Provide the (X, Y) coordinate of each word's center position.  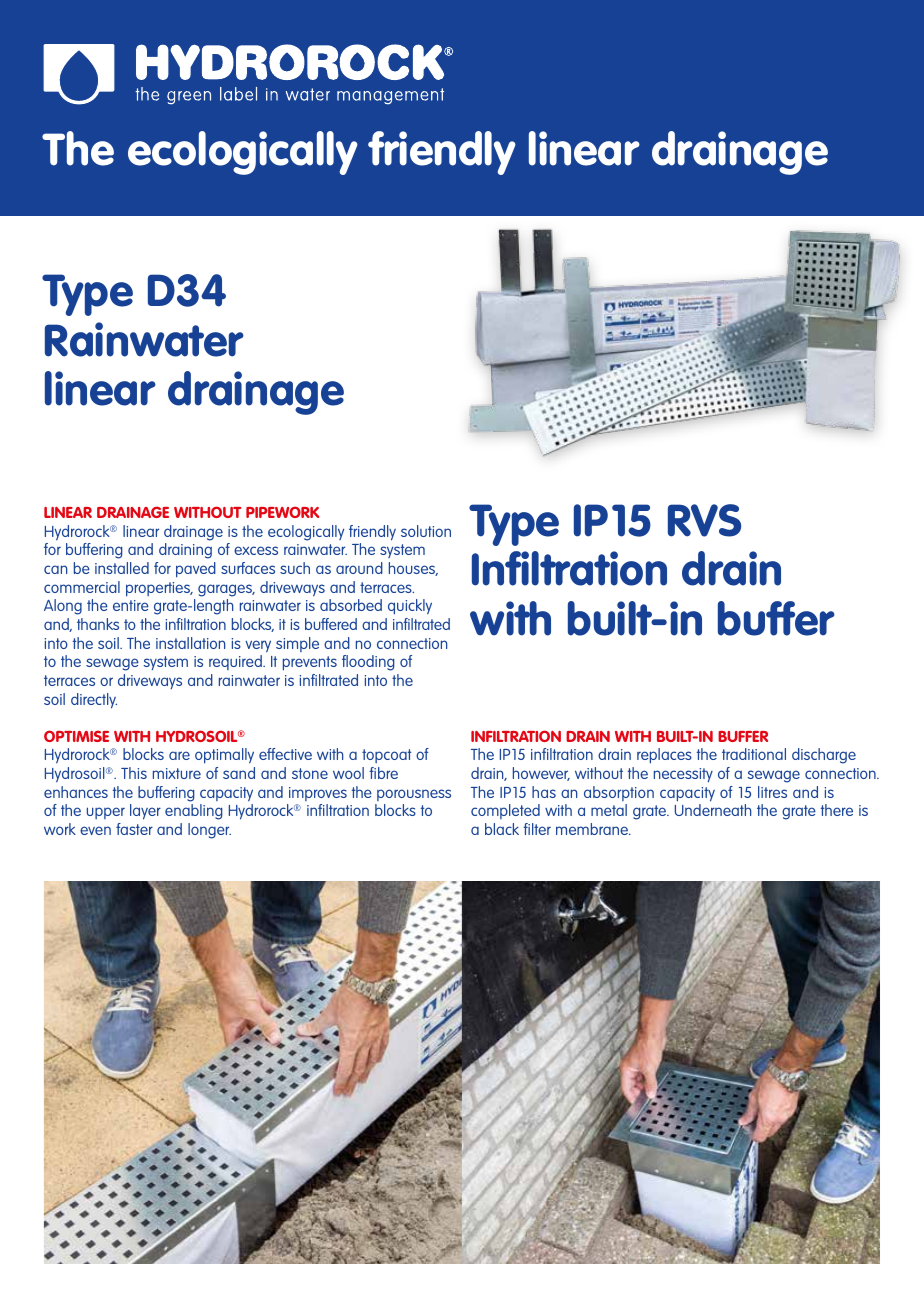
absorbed (351, 605)
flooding (368, 663)
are (179, 755)
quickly (410, 607)
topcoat (386, 756)
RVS (704, 520)
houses (413, 569)
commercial (82, 587)
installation (190, 643)
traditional (754, 754)
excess (256, 550)
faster (134, 829)
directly (94, 701)
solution (426, 531)
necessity (683, 775)
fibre (383, 773)
